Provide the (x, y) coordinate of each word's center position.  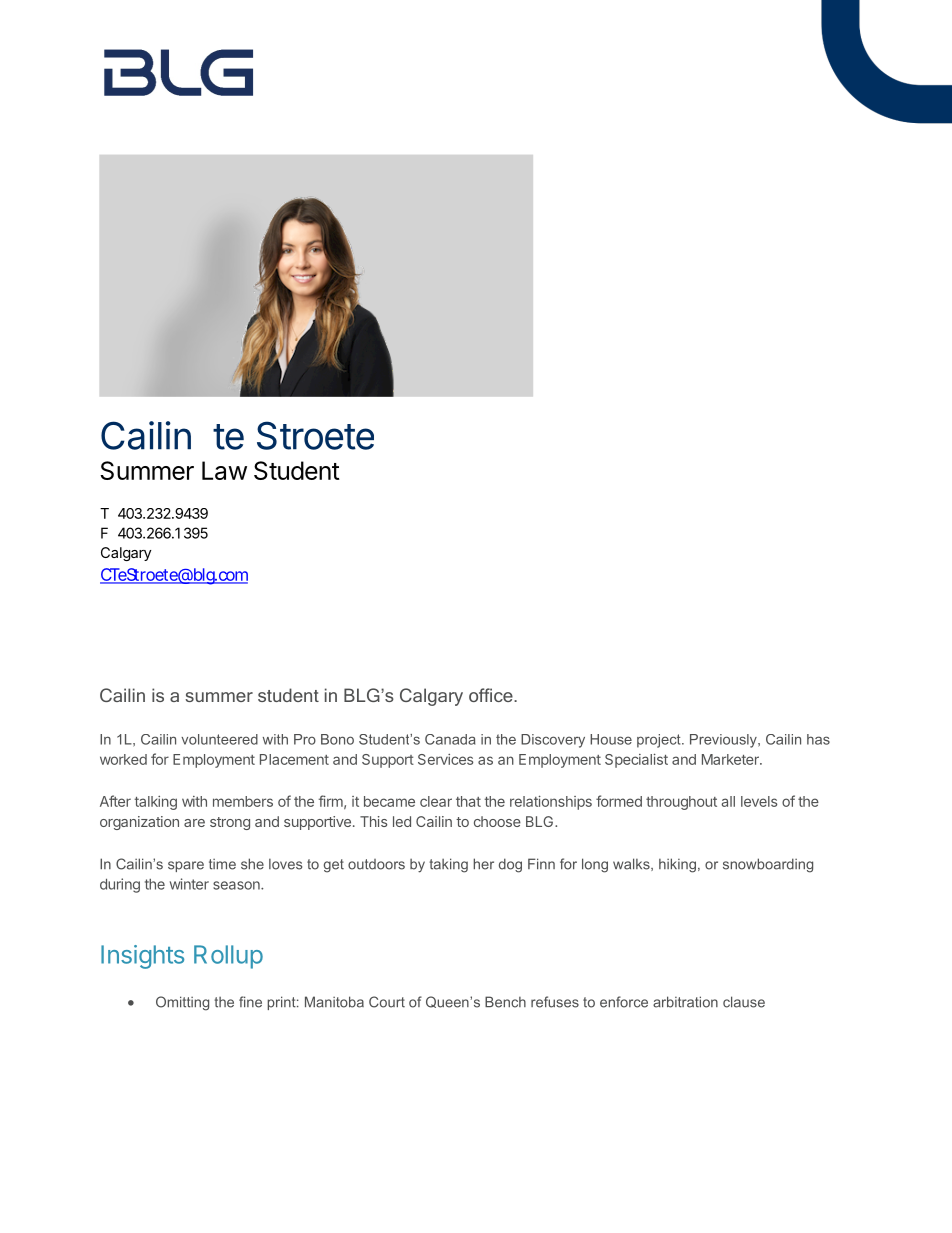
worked (123, 759)
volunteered (219, 739)
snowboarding (768, 865)
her (483, 864)
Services (445, 759)
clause (744, 1002)
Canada (450, 739)
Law (224, 470)
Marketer (731, 759)
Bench (505, 1002)
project (660, 741)
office (492, 695)
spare (186, 866)
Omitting (182, 1003)
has (818, 739)
